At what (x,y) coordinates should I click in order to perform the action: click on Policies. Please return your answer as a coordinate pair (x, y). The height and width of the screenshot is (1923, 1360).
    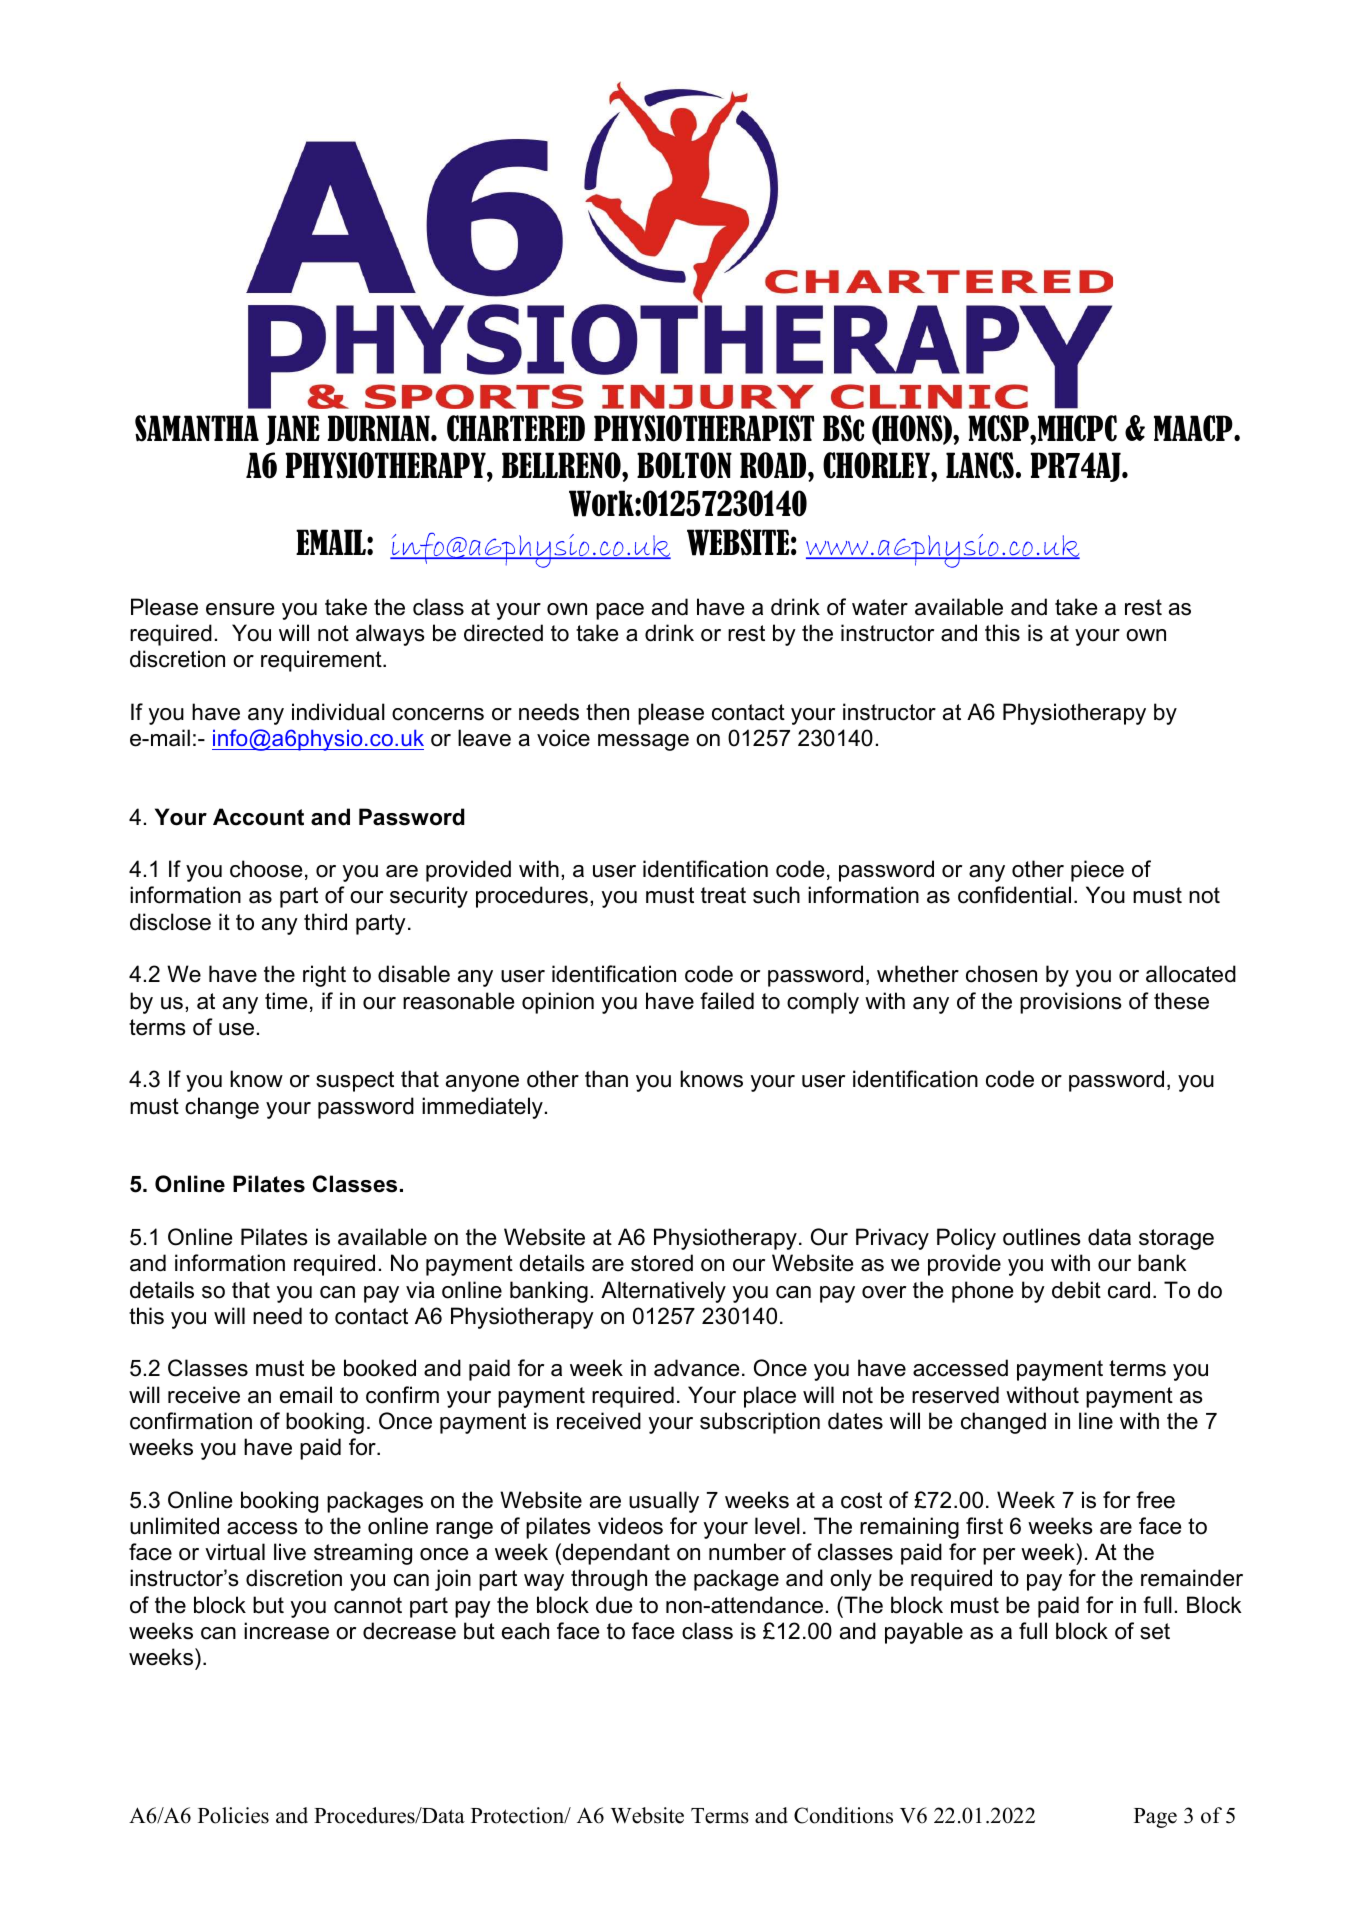
    Looking at the image, I should click on (233, 1815).
